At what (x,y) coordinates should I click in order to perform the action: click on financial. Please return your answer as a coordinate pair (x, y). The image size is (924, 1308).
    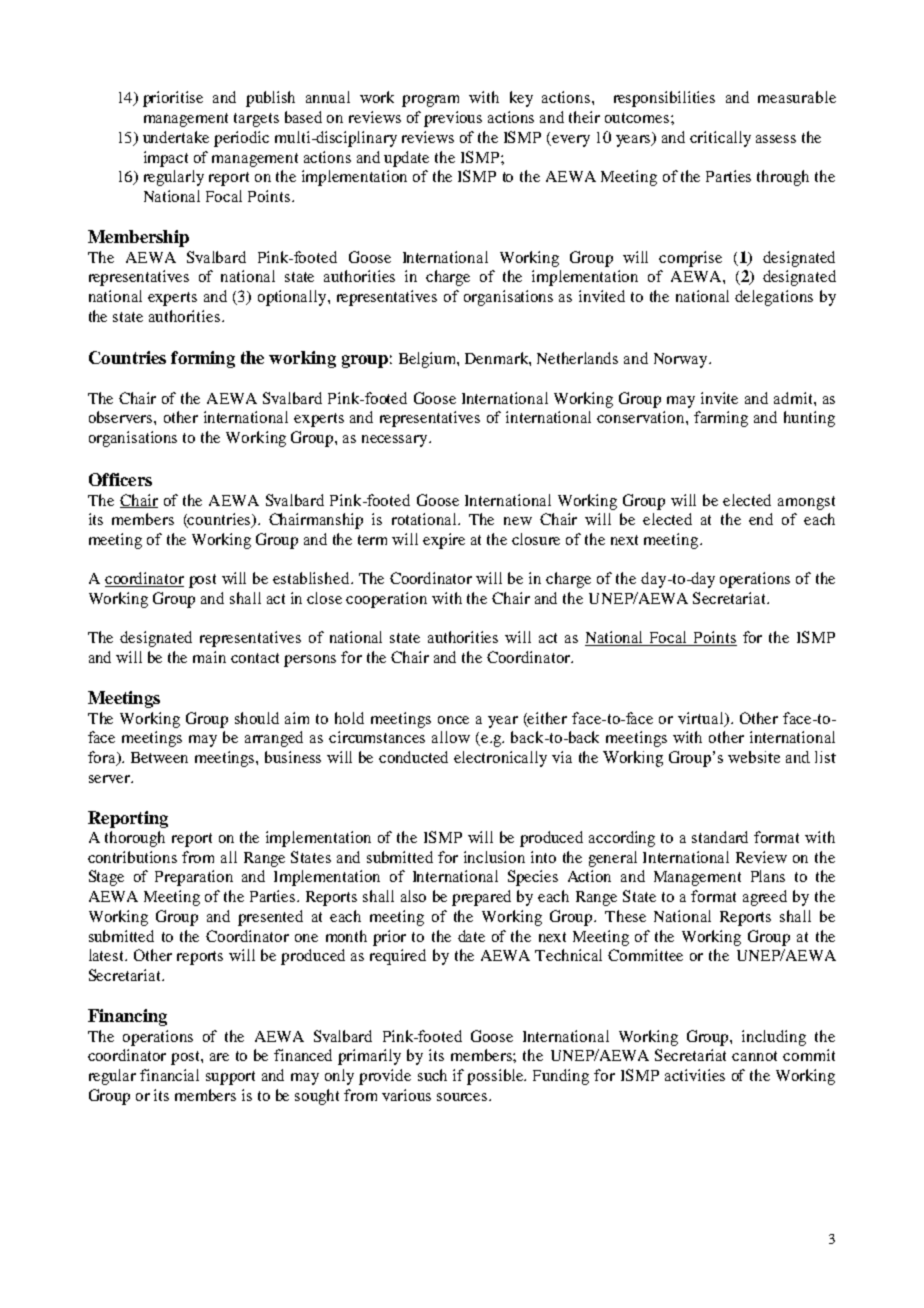
    Looking at the image, I should click on (169, 1075).
